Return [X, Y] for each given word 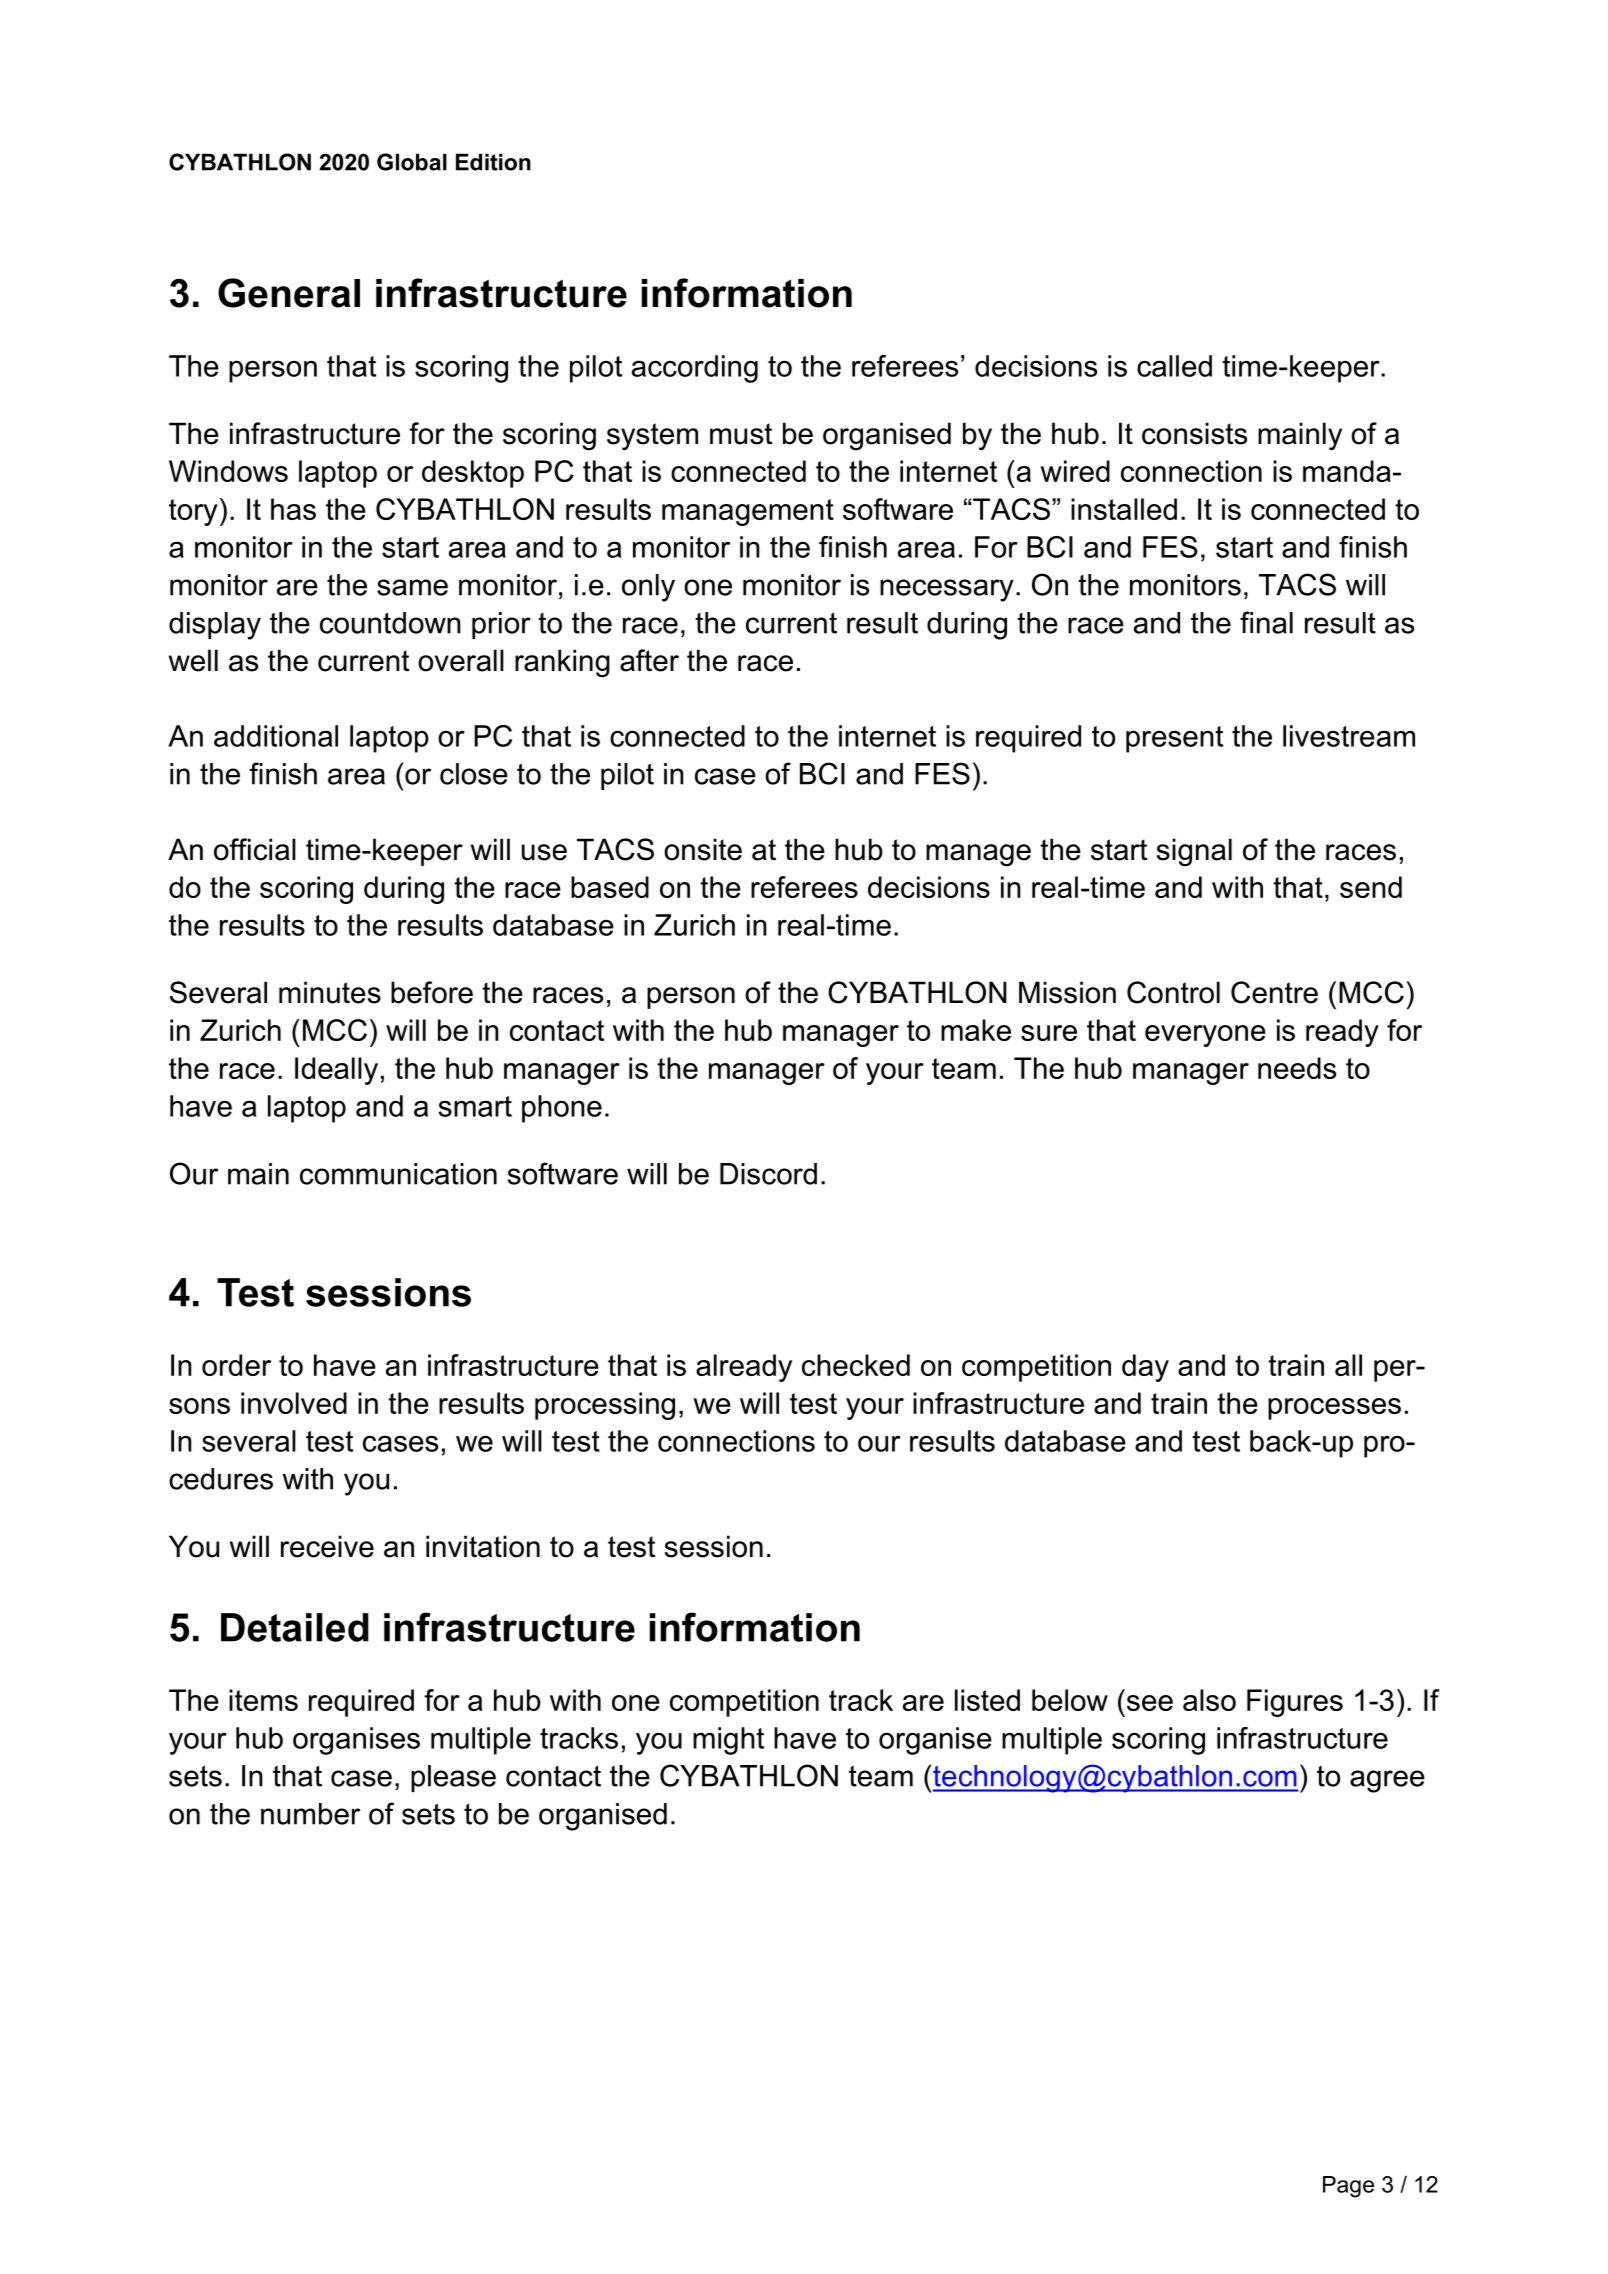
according [695, 369]
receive [327, 1546]
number [310, 1814]
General [289, 293]
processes [1334, 1409]
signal [1194, 852]
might [728, 1741]
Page [1348, 2187]
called [1174, 366]
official [255, 849]
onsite [703, 849]
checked [856, 1365]
